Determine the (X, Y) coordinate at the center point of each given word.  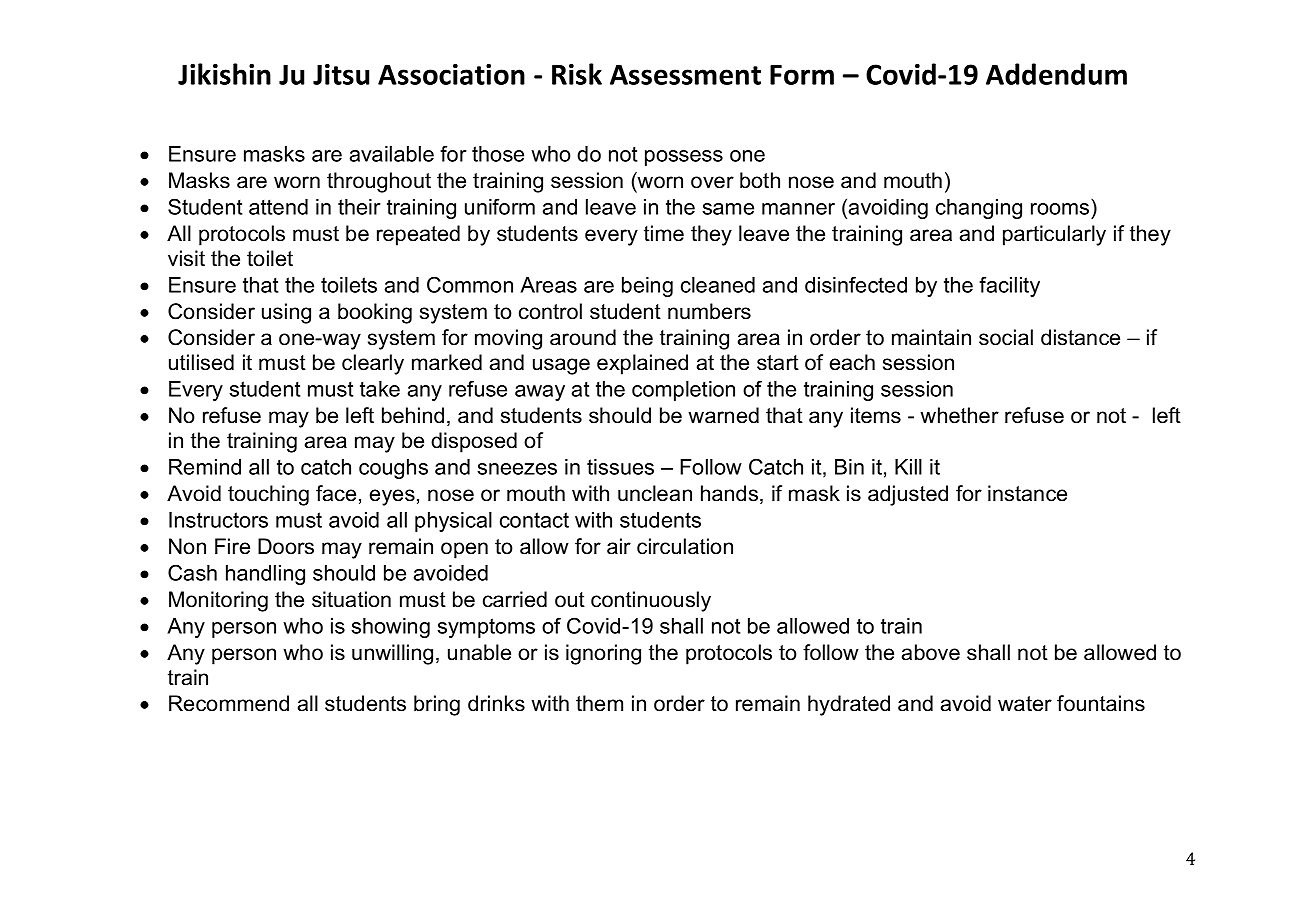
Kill (908, 467)
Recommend (229, 703)
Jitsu (341, 74)
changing (979, 209)
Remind (205, 467)
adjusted (908, 495)
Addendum (1056, 74)
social (1006, 337)
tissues (620, 467)
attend (278, 207)
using (286, 313)
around (583, 337)
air (619, 546)
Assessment (685, 75)
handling (265, 575)
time (664, 233)
